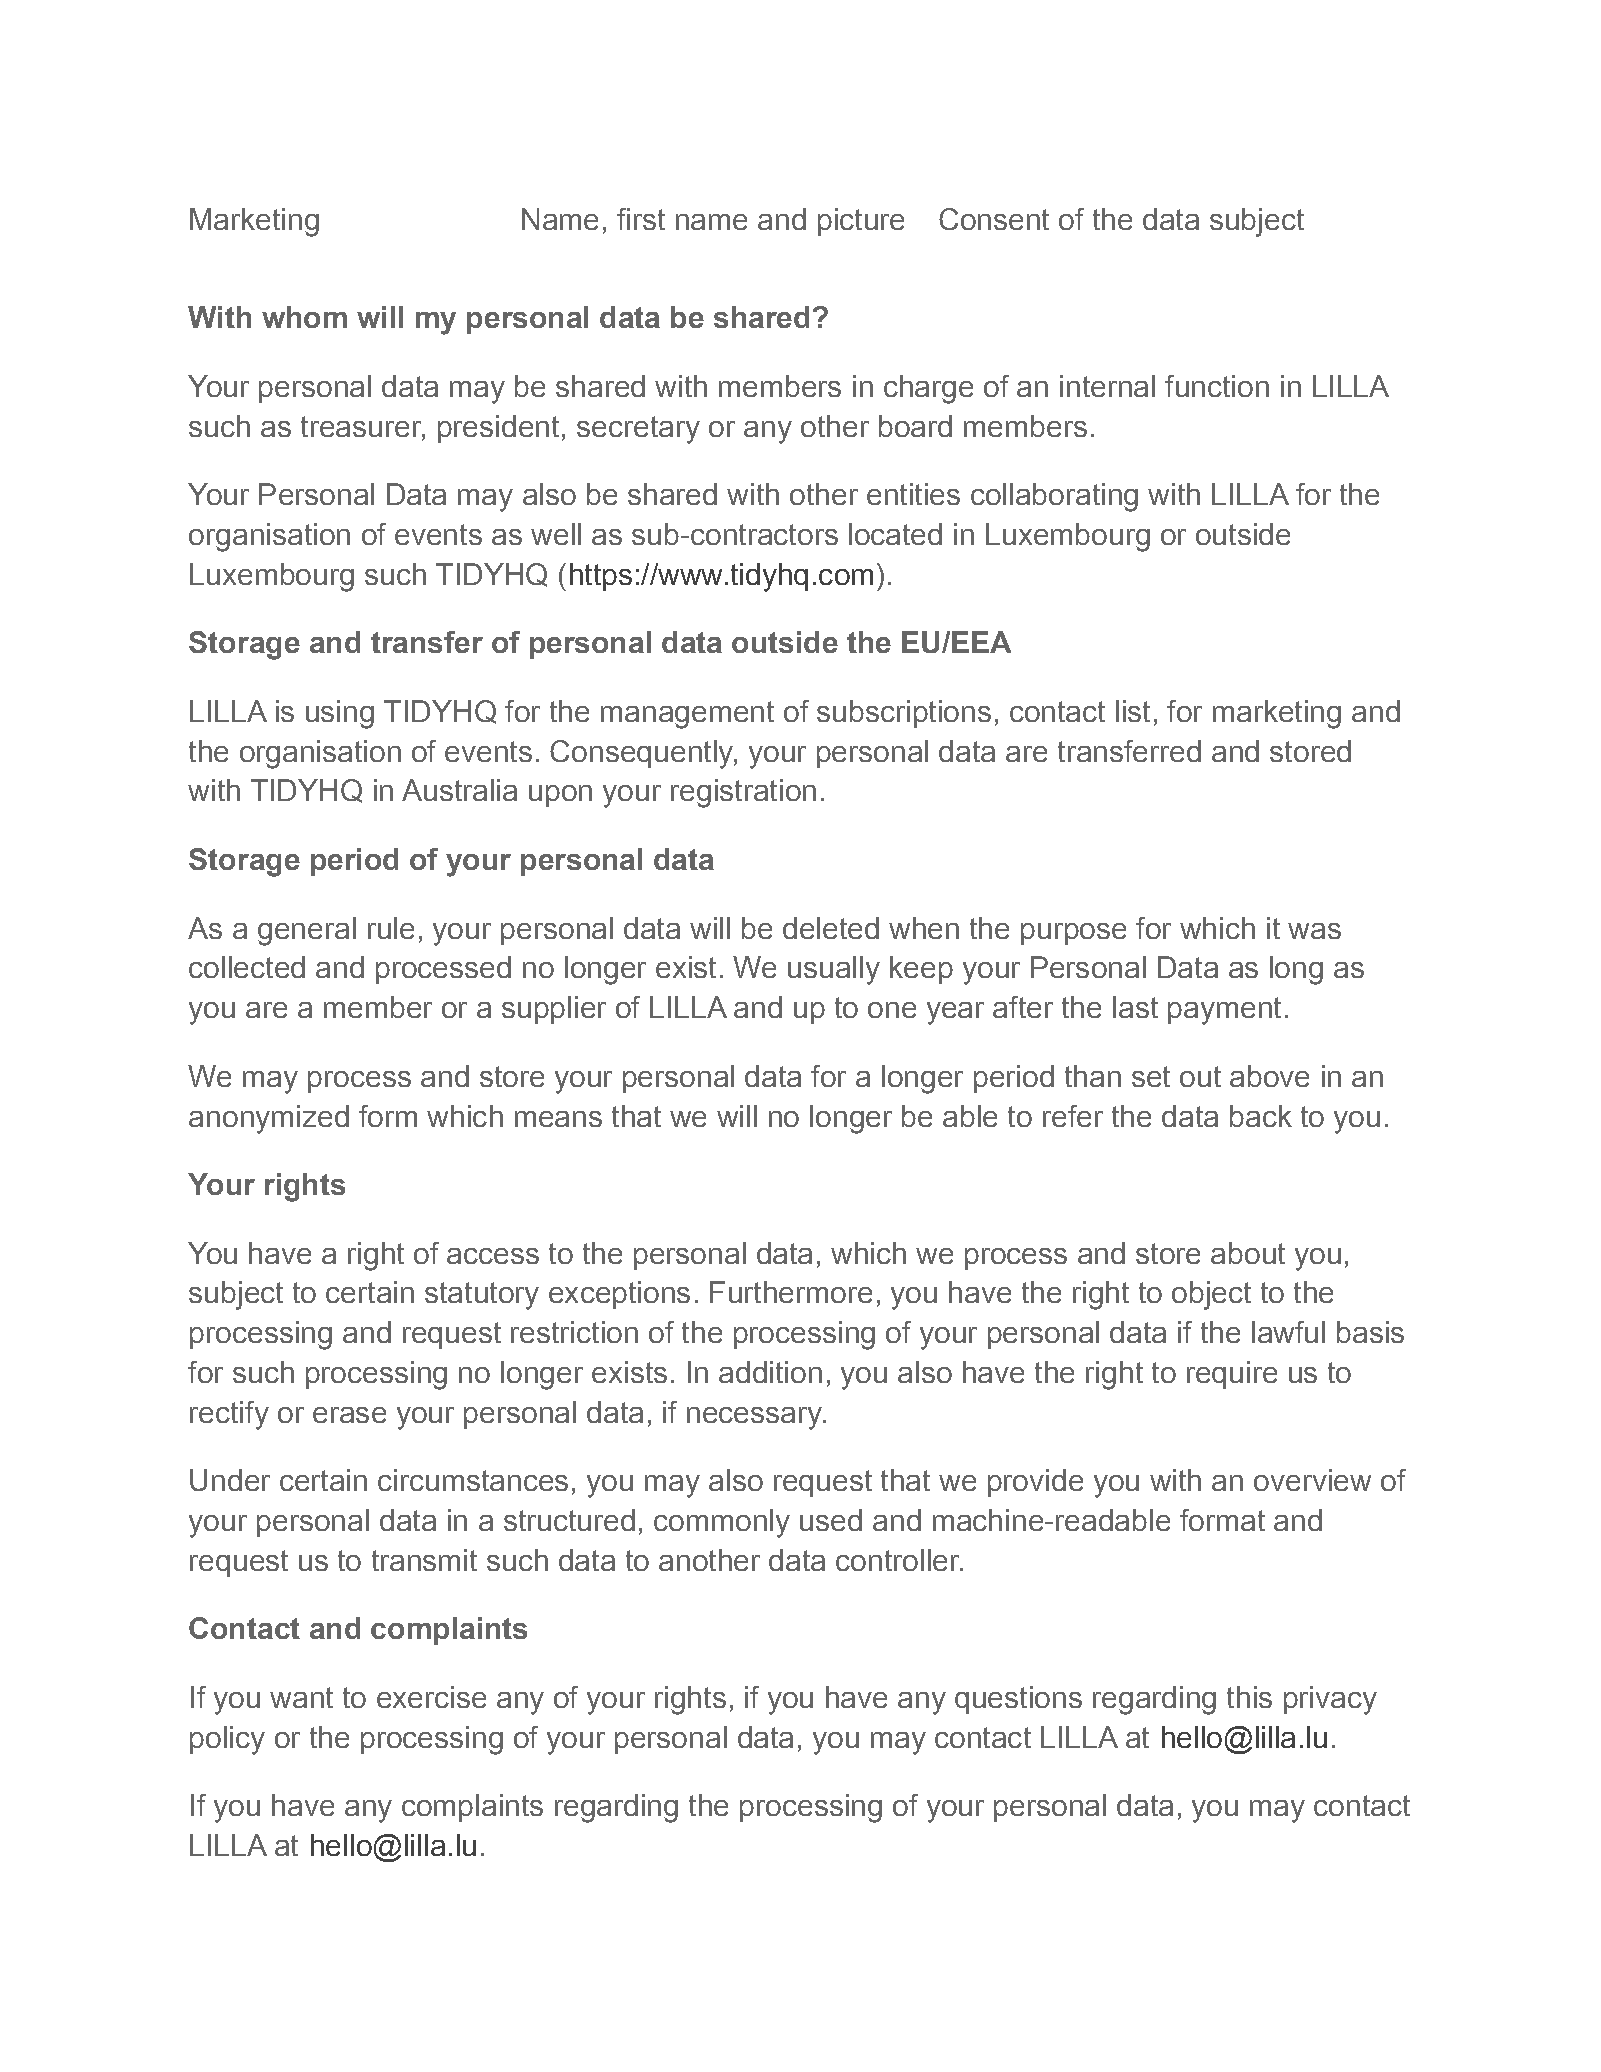  Describe the element at coordinates (340, 714) in the screenshot. I see `using` at that location.
